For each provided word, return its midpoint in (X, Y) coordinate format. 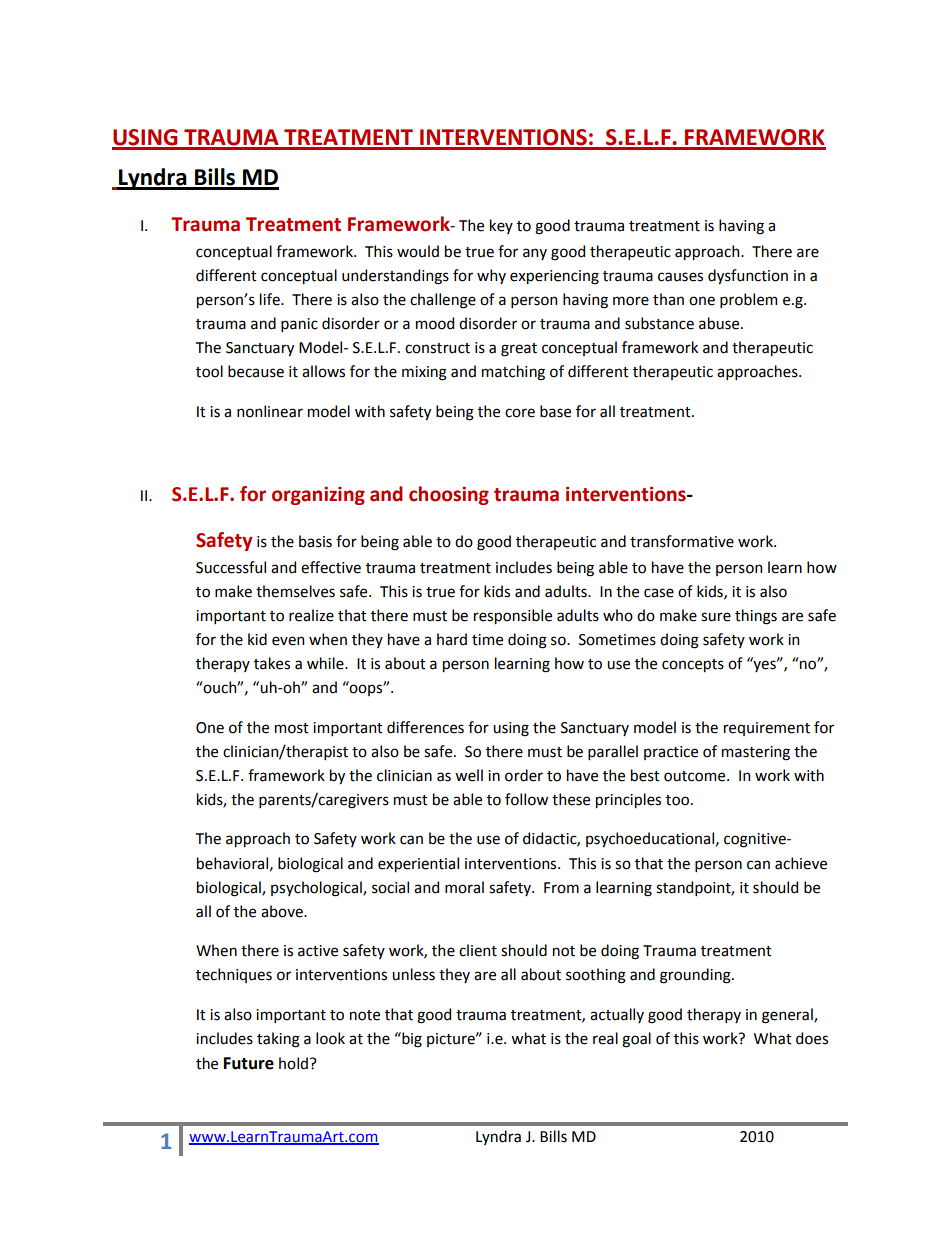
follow (526, 799)
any (535, 254)
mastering (756, 753)
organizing (318, 495)
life (271, 299)
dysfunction (748, 276)
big (411, 1040)
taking (278, 1040)
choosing (449, 495)
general (788, 1016)
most (292, 728)
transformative (682, 541)
